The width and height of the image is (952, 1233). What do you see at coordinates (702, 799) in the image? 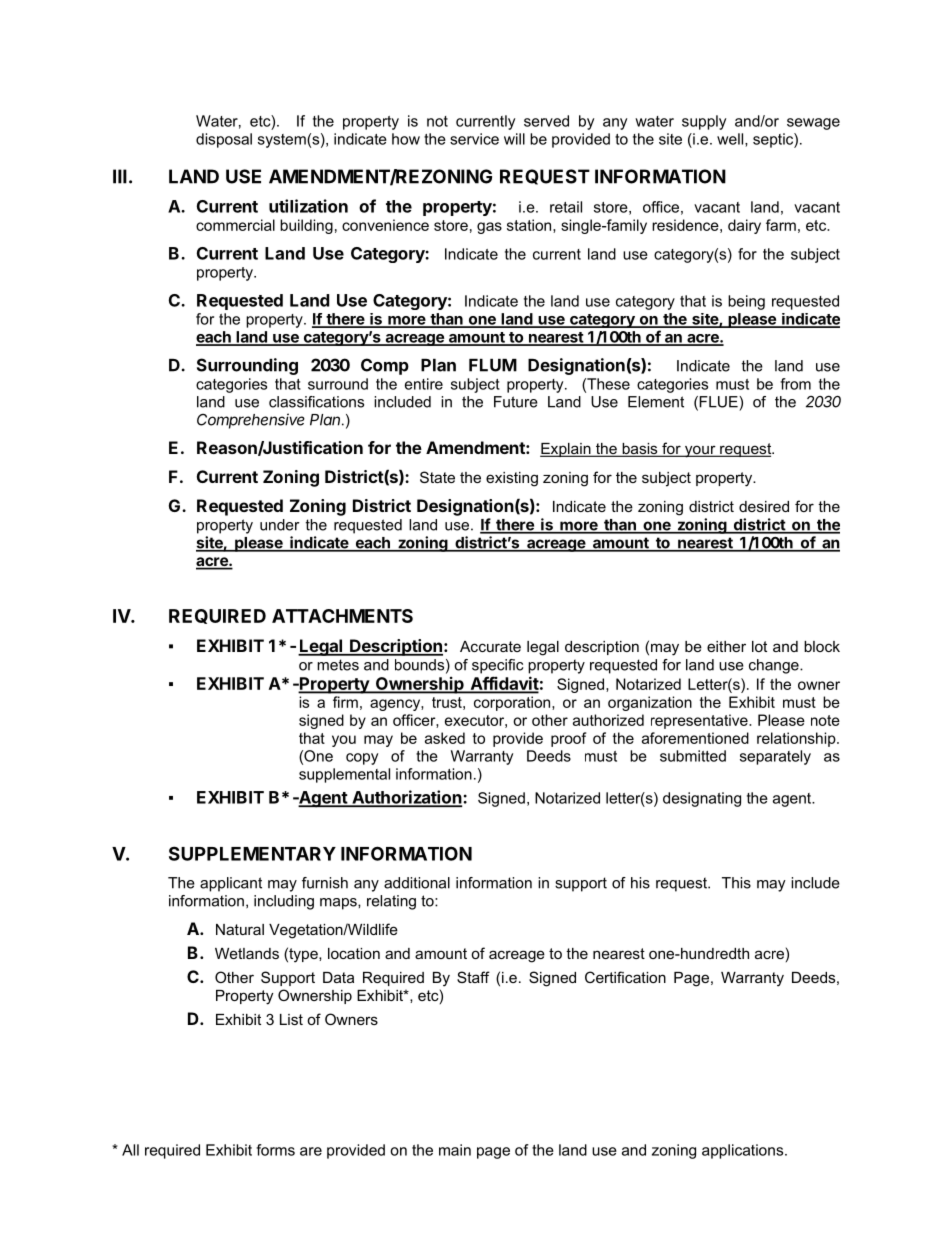
I see `designating` at bounding box center [702, 799].
